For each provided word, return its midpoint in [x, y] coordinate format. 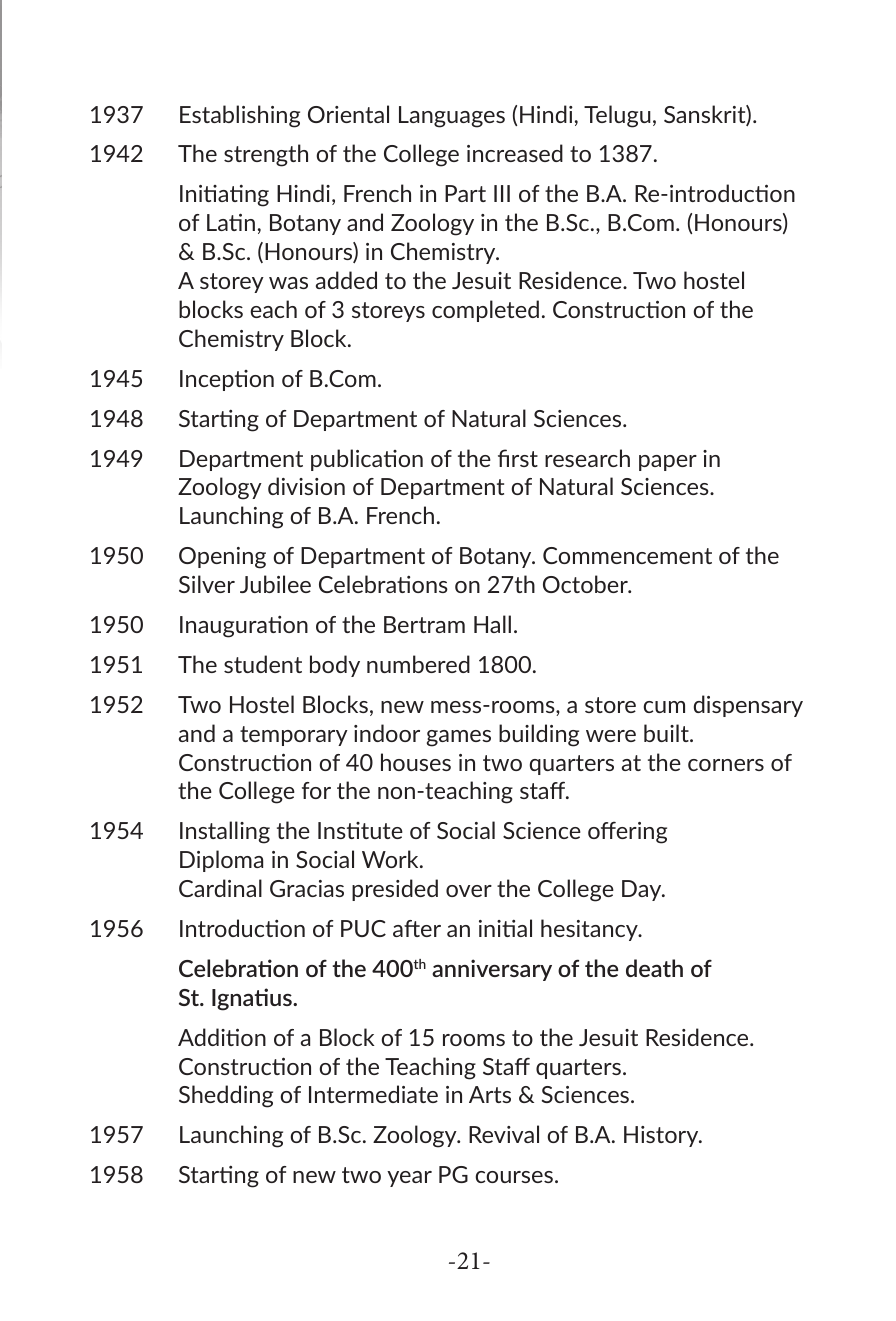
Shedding [226, 1096]
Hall [492, 624]
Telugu [617, 116]
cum [664, 707]
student [263, 664]
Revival [504, 1134]
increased [515, 153]
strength [266, 155]
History [662, 1136]
